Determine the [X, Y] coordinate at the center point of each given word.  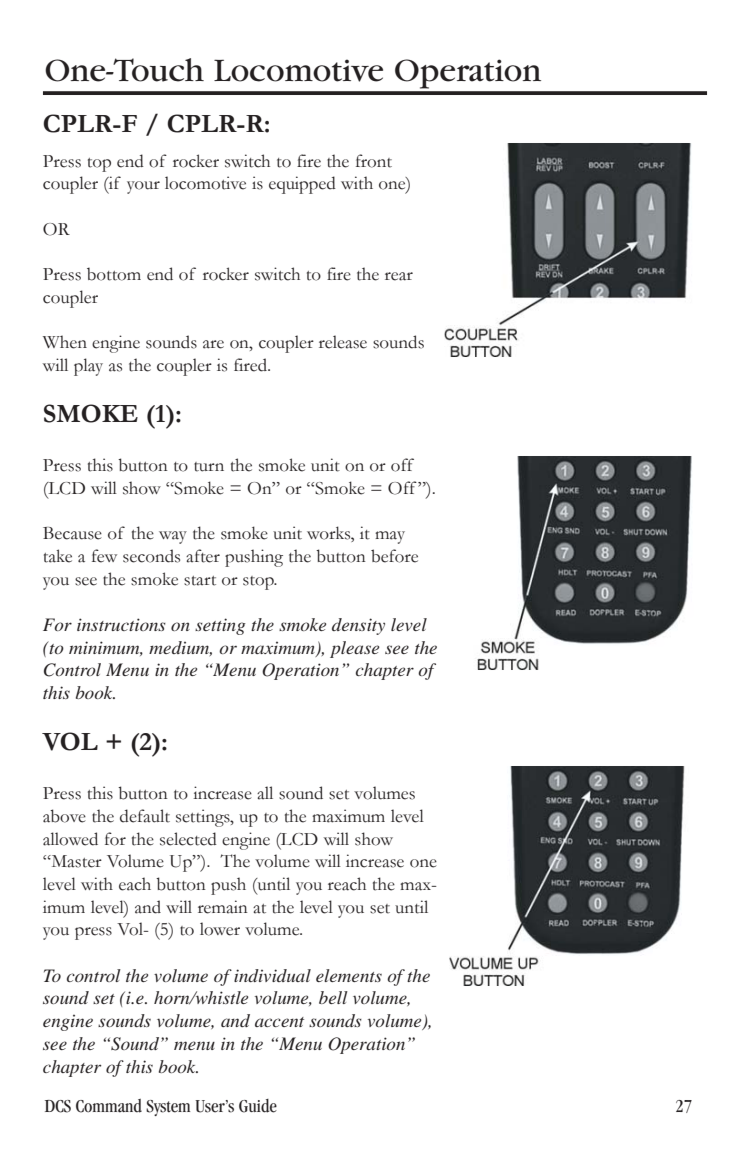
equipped [302, 185]
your [143, 187]
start [200, 581]
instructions [121, 624]
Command [109, 1106]
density [358, 626]
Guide [258, 1106]
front [374, 161]
